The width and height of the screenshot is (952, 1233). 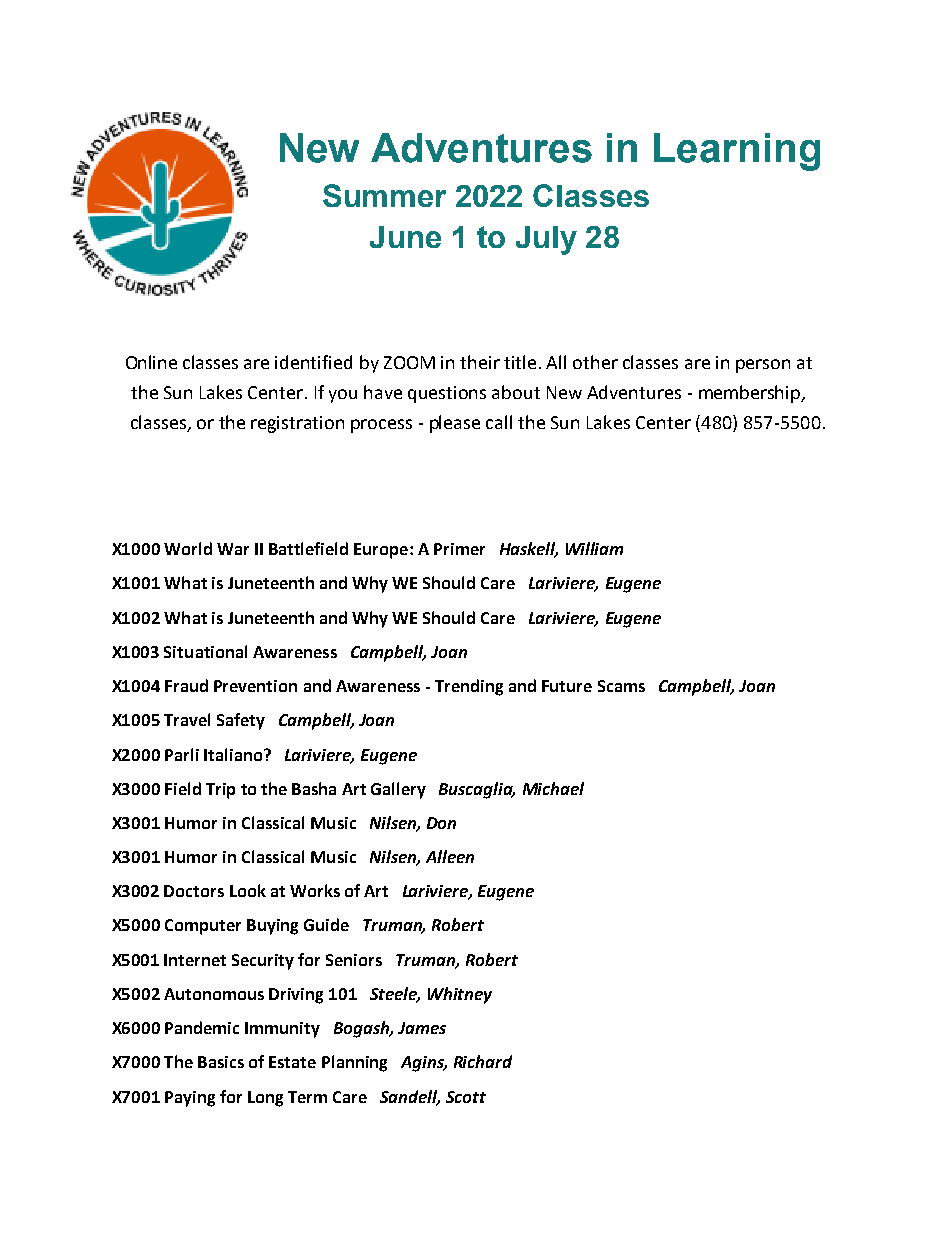 What do you see at coordinates (221, 1062) in the screenshot?
I see `Basics` at bounding box center [221, 1062].
